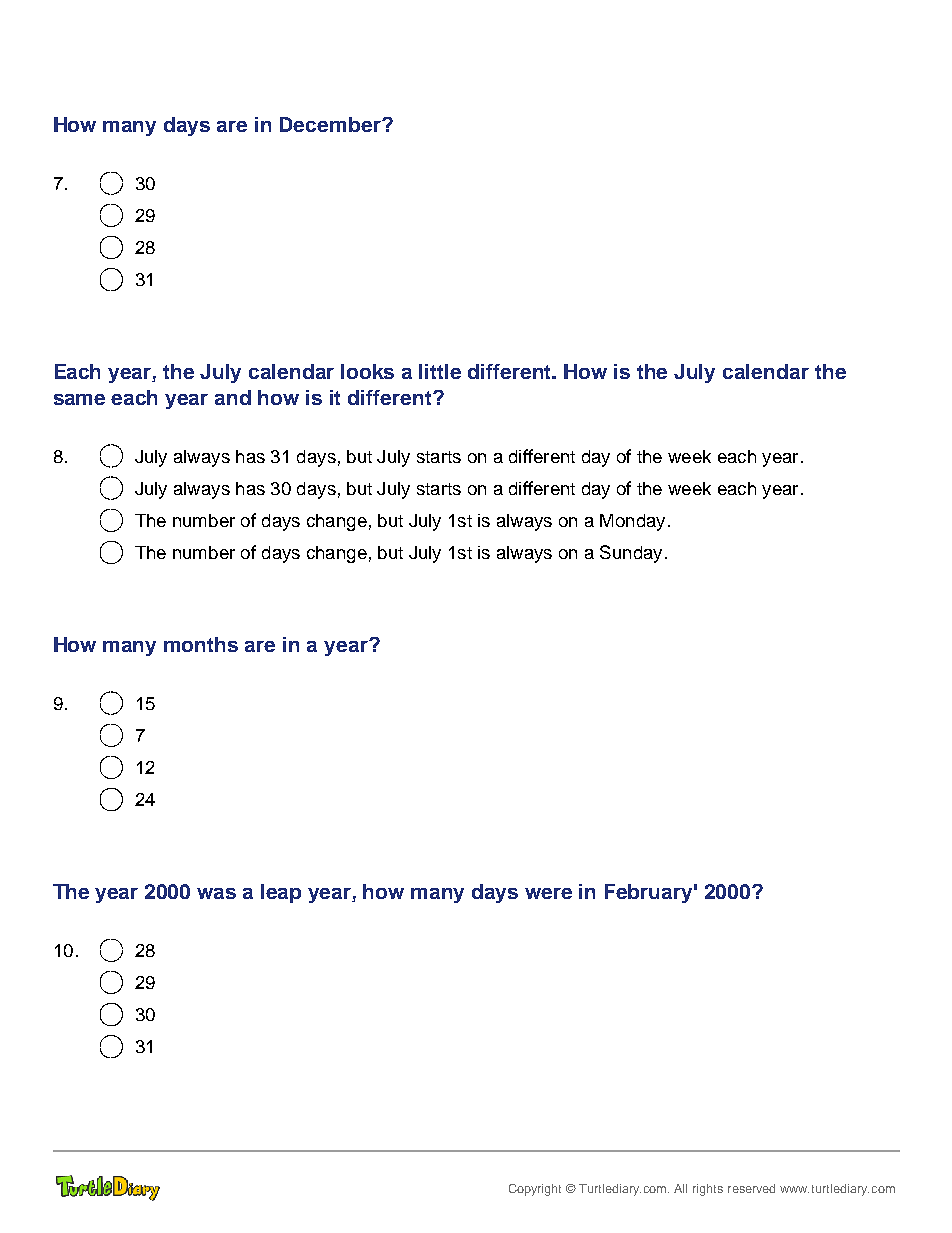 This page has height=1233, width=952. I want to click on Monday, so click(632, 522).
